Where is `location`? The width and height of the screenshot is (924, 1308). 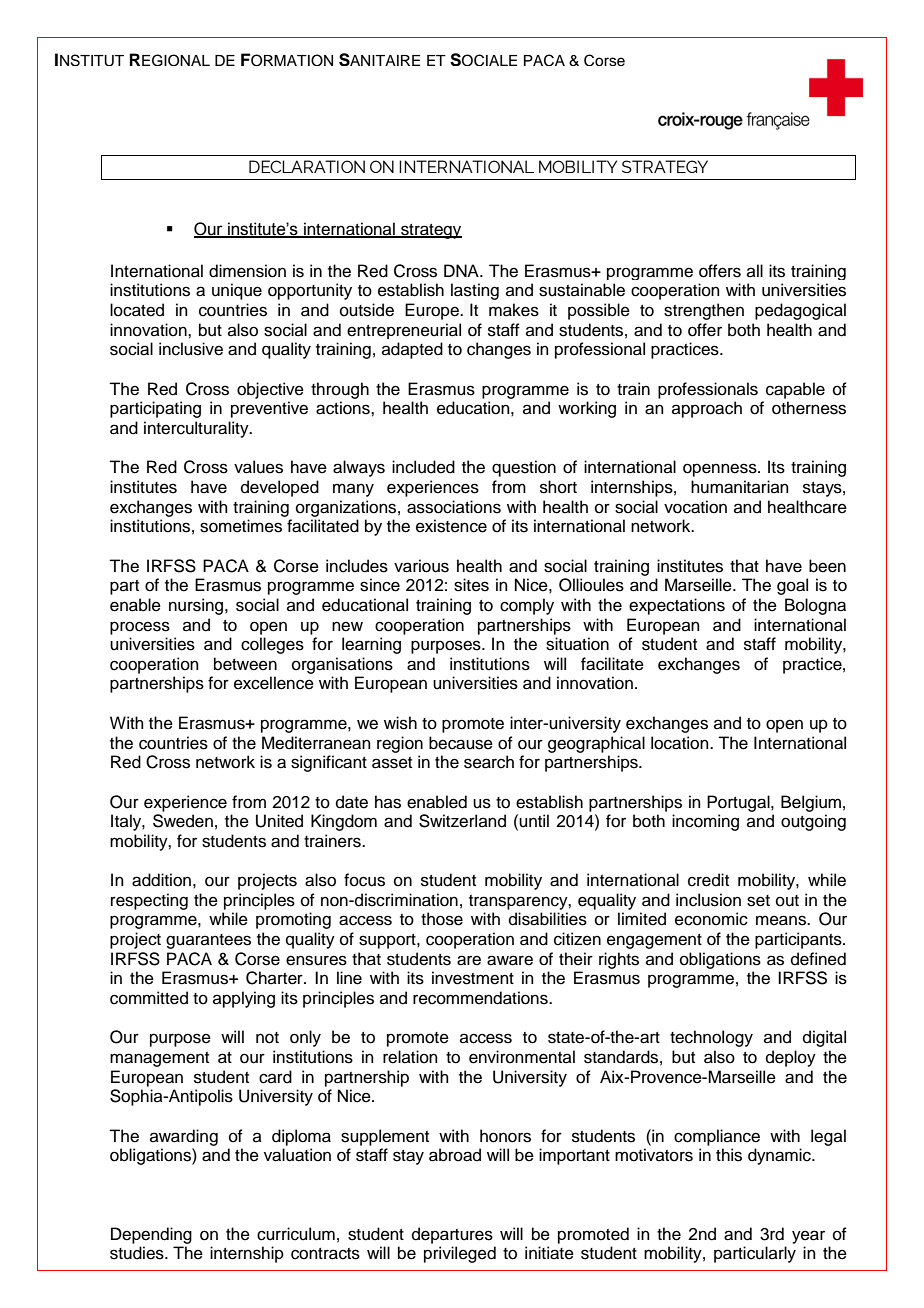
location is located at coordinates (681, 743).
